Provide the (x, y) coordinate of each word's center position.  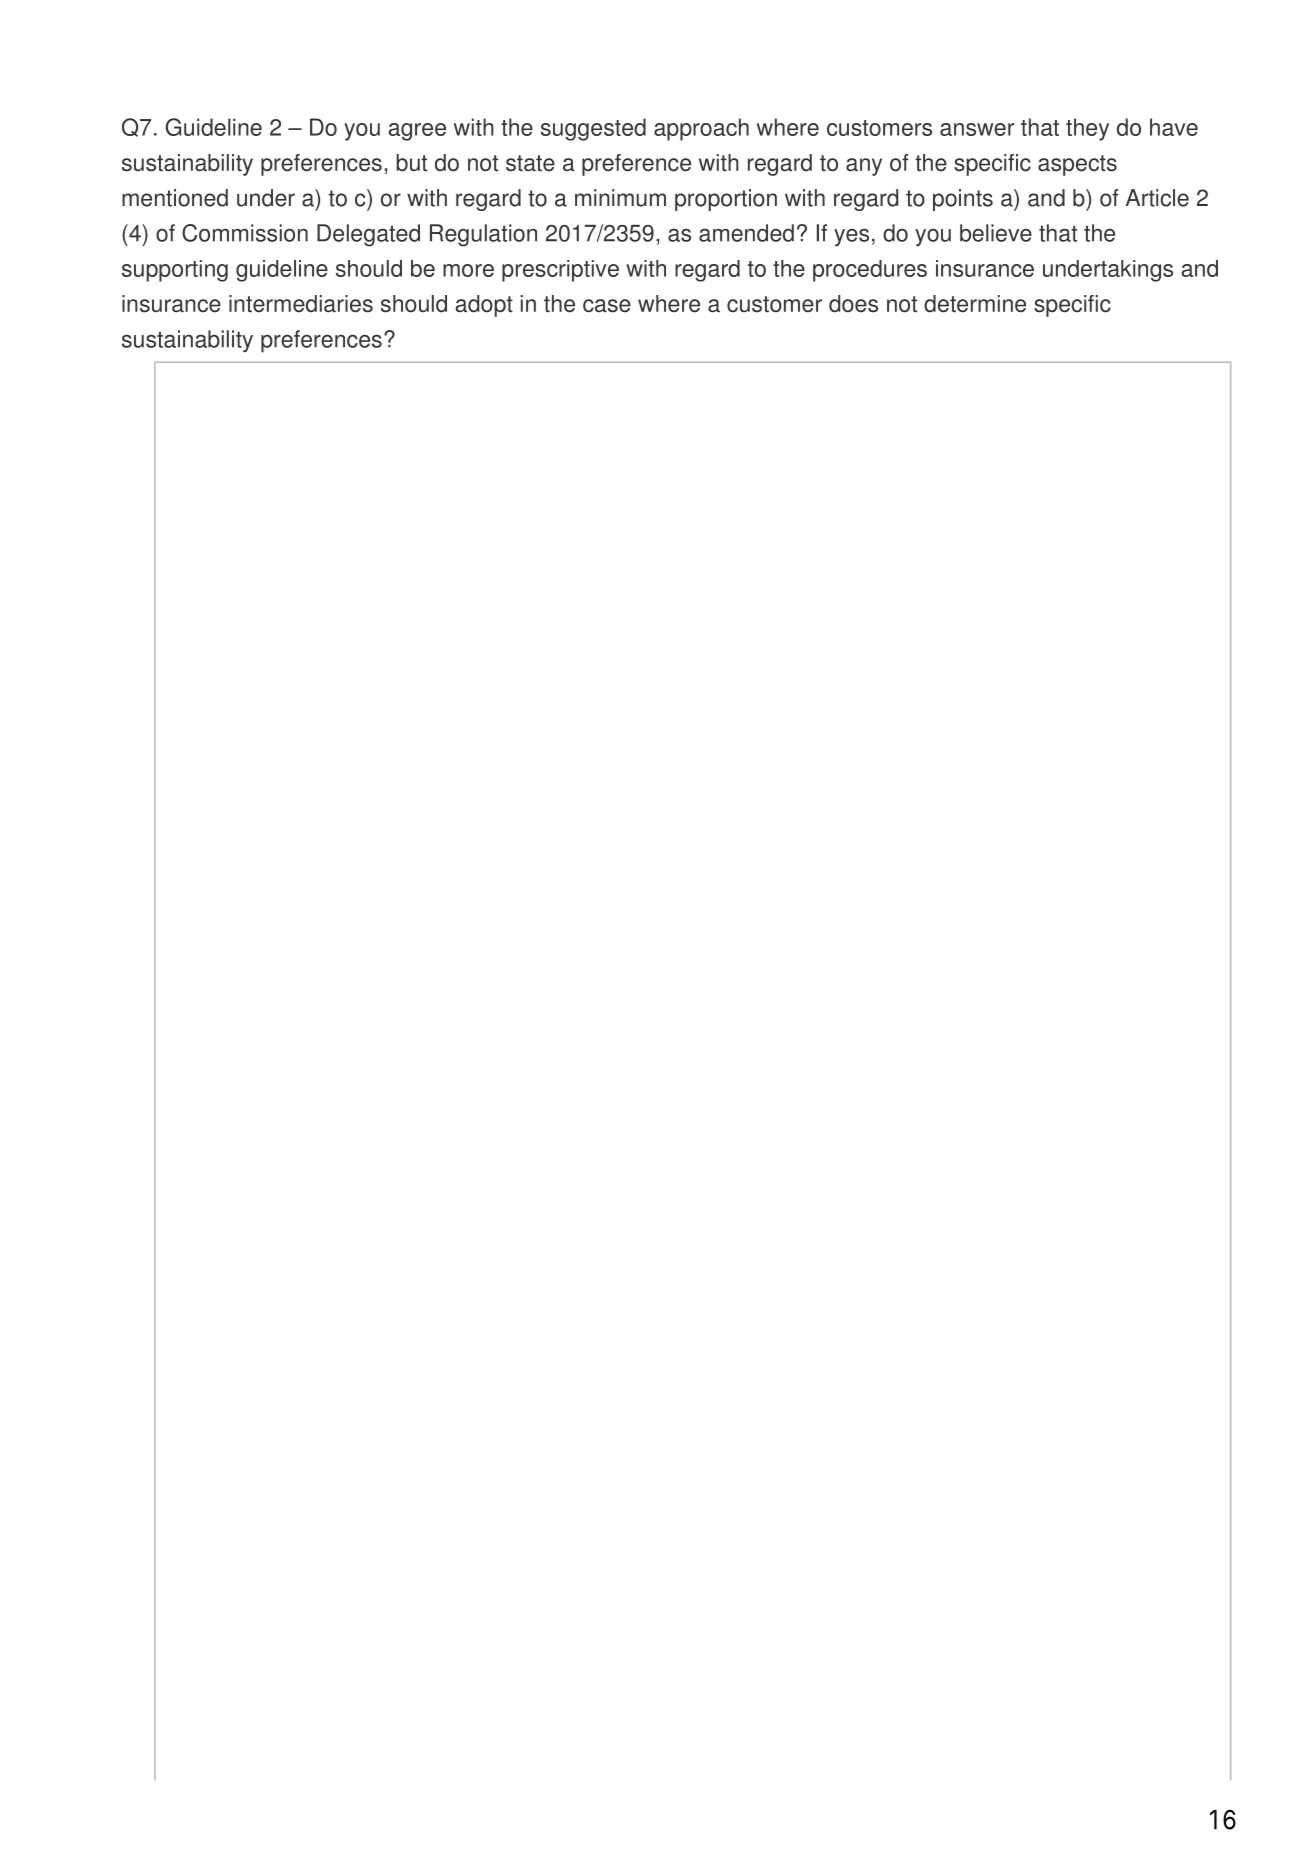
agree (417, 132)
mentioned (175, 198)
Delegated (368, 235)
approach (701, 129)
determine (975, 304)
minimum (620, 198)
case (607, 306)
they (1087, 129)
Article (1157, 198)
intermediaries (301, 304)
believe (996, 233)
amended (746, 233)
